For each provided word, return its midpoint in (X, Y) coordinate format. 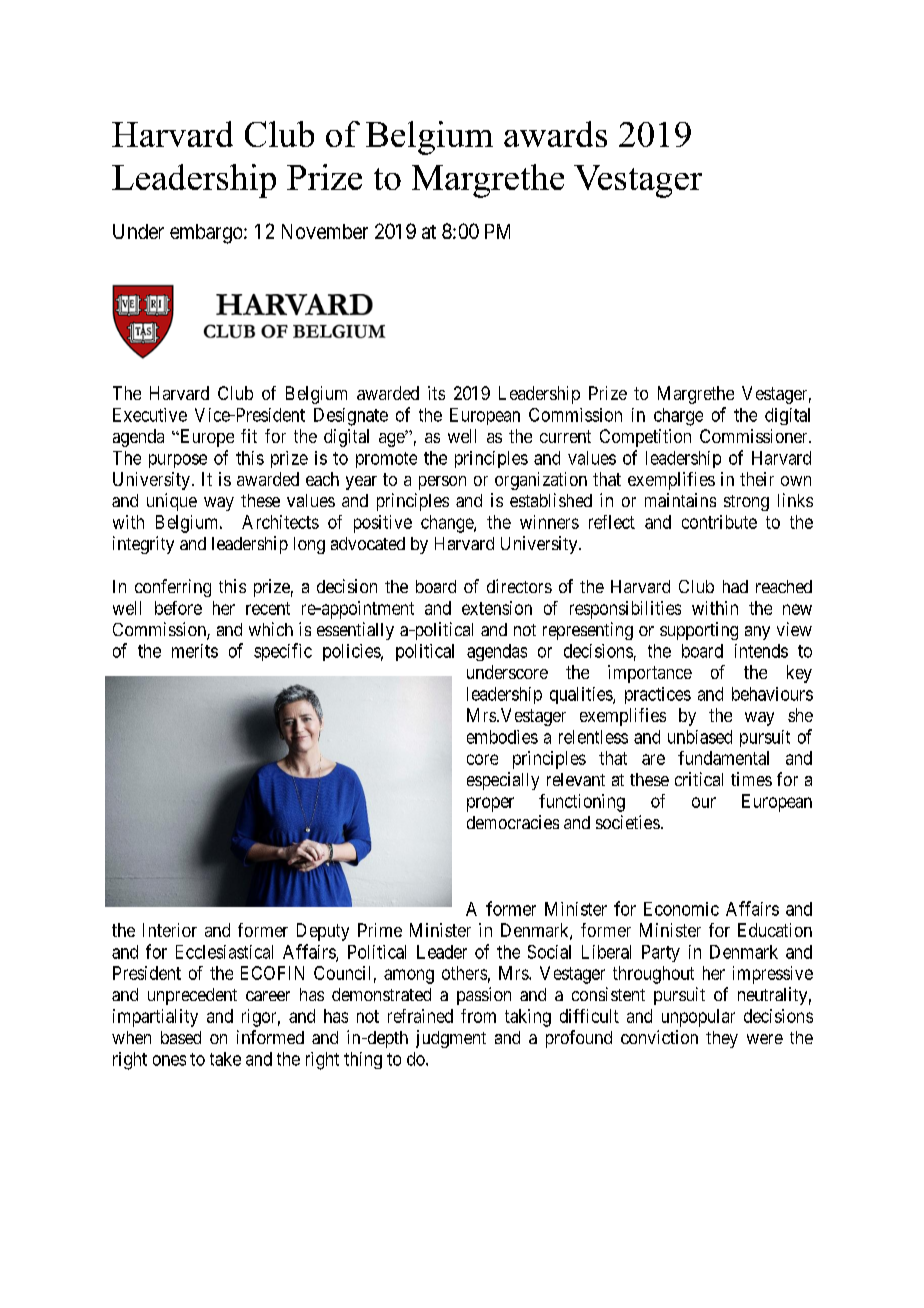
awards (555, 134)
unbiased (700, 737)
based (181, 1037)
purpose (178, 461)
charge (678, 417)
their (757, 479)
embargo (207, 234)
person (442, 483)
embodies (502, 737)
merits (195, 651)
